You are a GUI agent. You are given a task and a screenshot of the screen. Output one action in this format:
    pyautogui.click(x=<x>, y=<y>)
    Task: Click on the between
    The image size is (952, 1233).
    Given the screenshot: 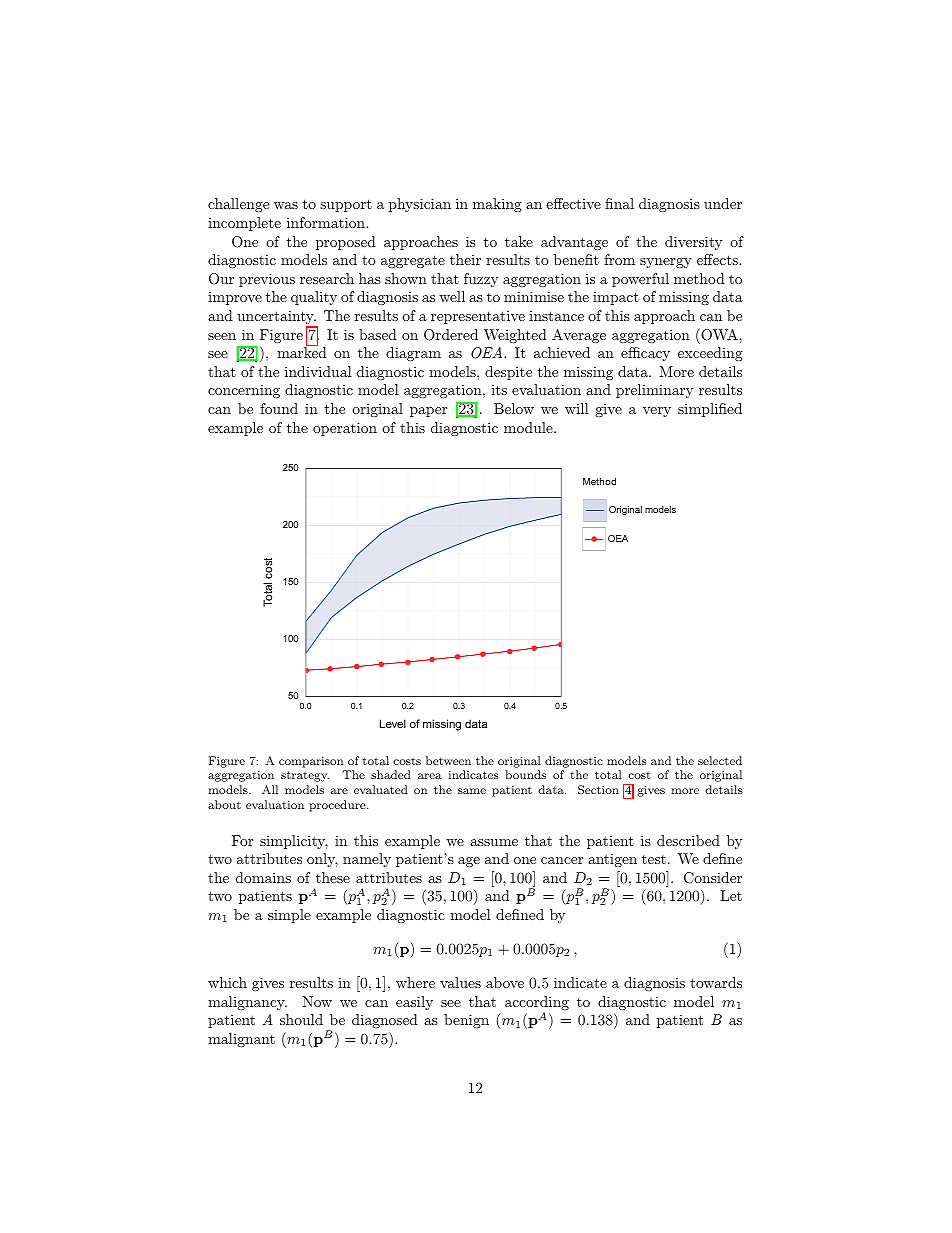 What is the action you would take?
    pyautogui.click(x=448, y=760)
